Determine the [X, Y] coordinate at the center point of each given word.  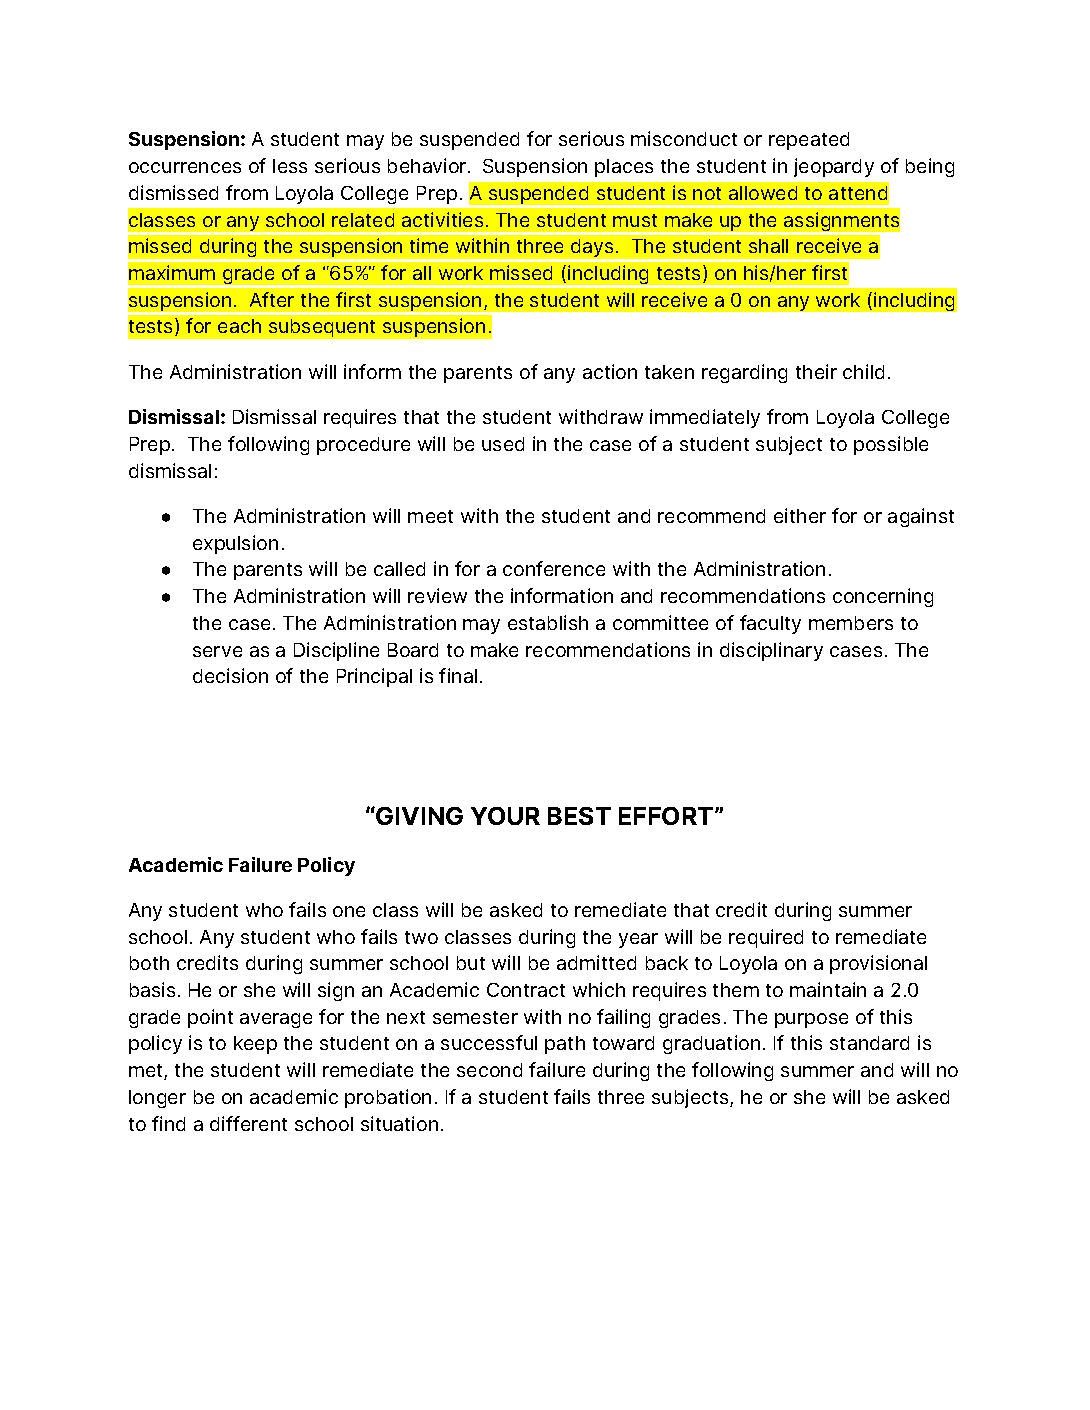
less [290, 166]
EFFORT [667, 816]
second [489, 1070]
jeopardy [834, 167]
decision [230, 675]
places [624, 168]
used [503, 444]
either [800, 515]
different [248, 1123]
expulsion [235, 544]
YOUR [505, 816]
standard [869, 1043]
